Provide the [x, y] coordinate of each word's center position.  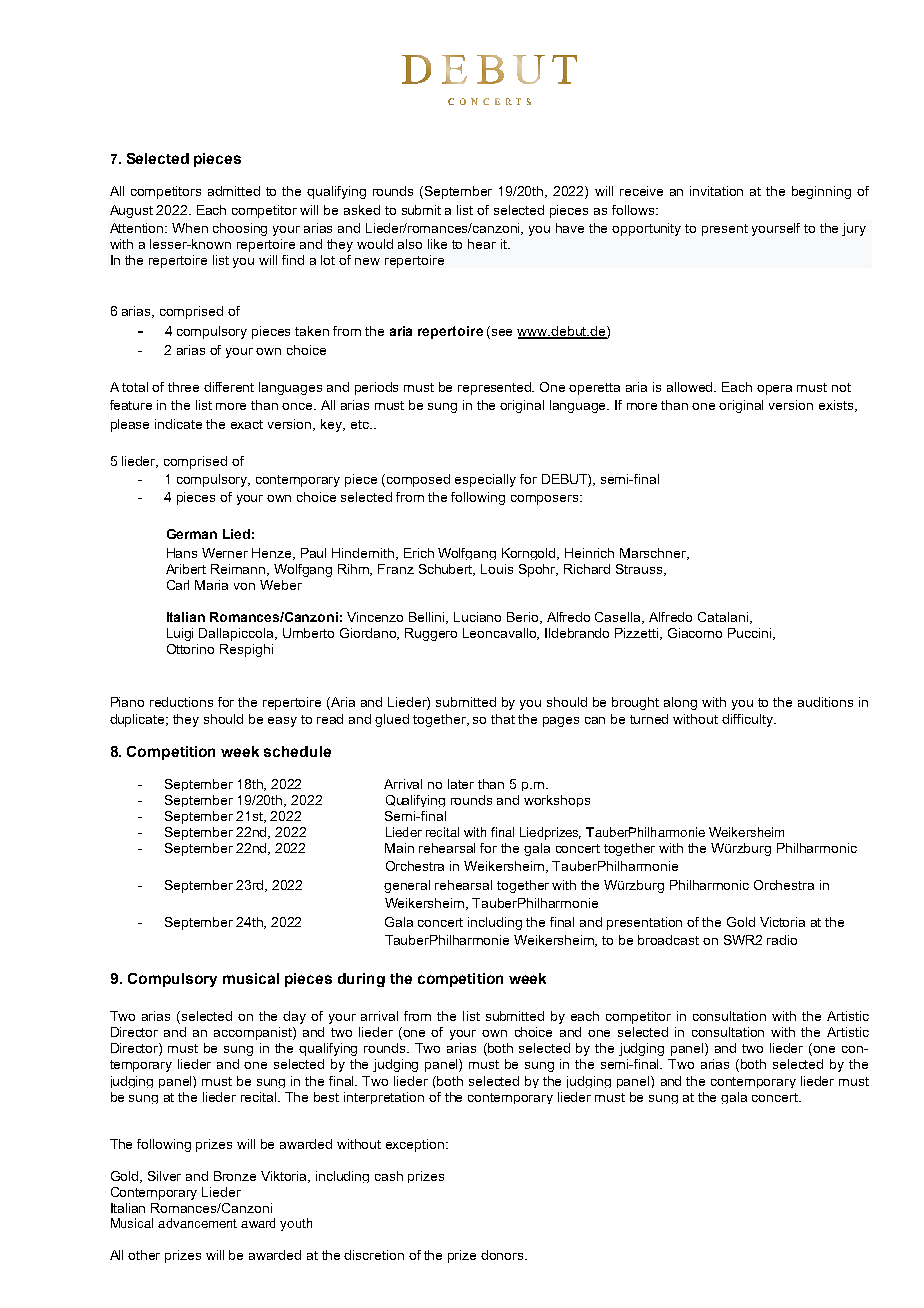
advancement [197, 1223]
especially [485, 480]
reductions [181, 702]
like [437, 244]
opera [774, 390]
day [294, 1017]
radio [782, 940]
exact [247, 424]
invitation [716, 191]
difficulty [748, 720]
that [503, 719]
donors [504, 1255]
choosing [240, 229]
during [361, 980]
